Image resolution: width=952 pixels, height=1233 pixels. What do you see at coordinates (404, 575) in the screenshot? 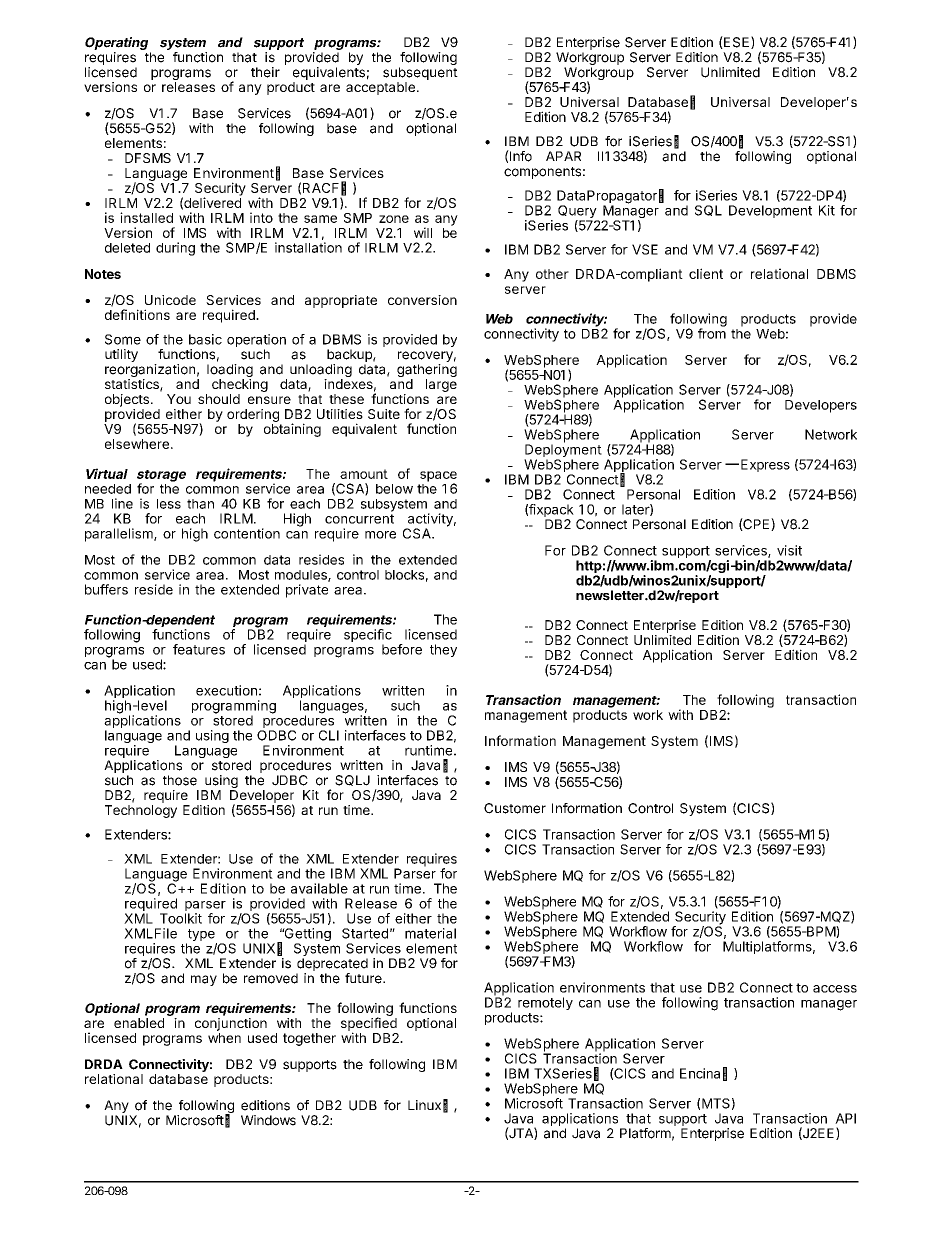
I see `blocks` at bounding box center [404, 575].
